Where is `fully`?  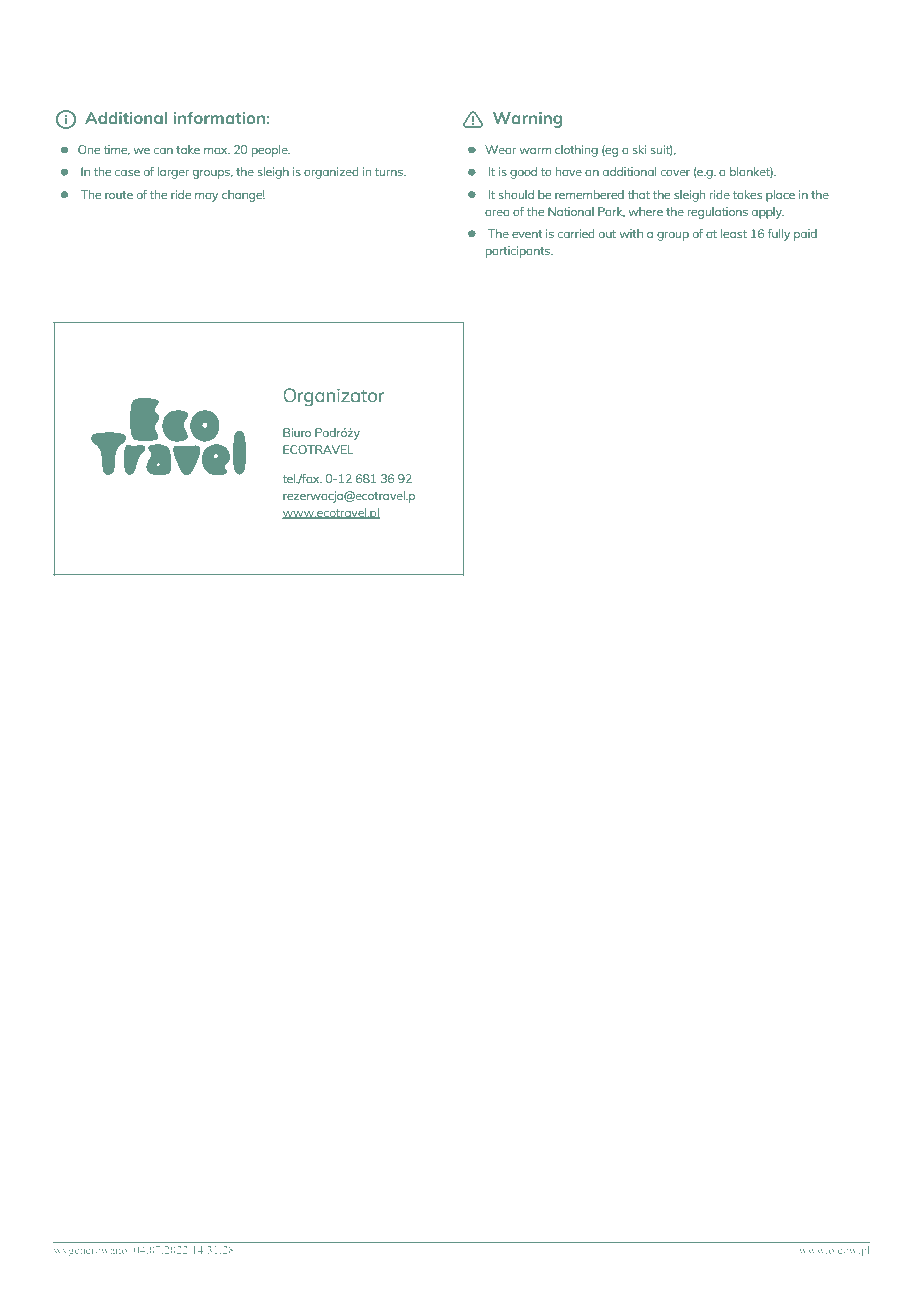
fully is located at coordinates (779, 235).
